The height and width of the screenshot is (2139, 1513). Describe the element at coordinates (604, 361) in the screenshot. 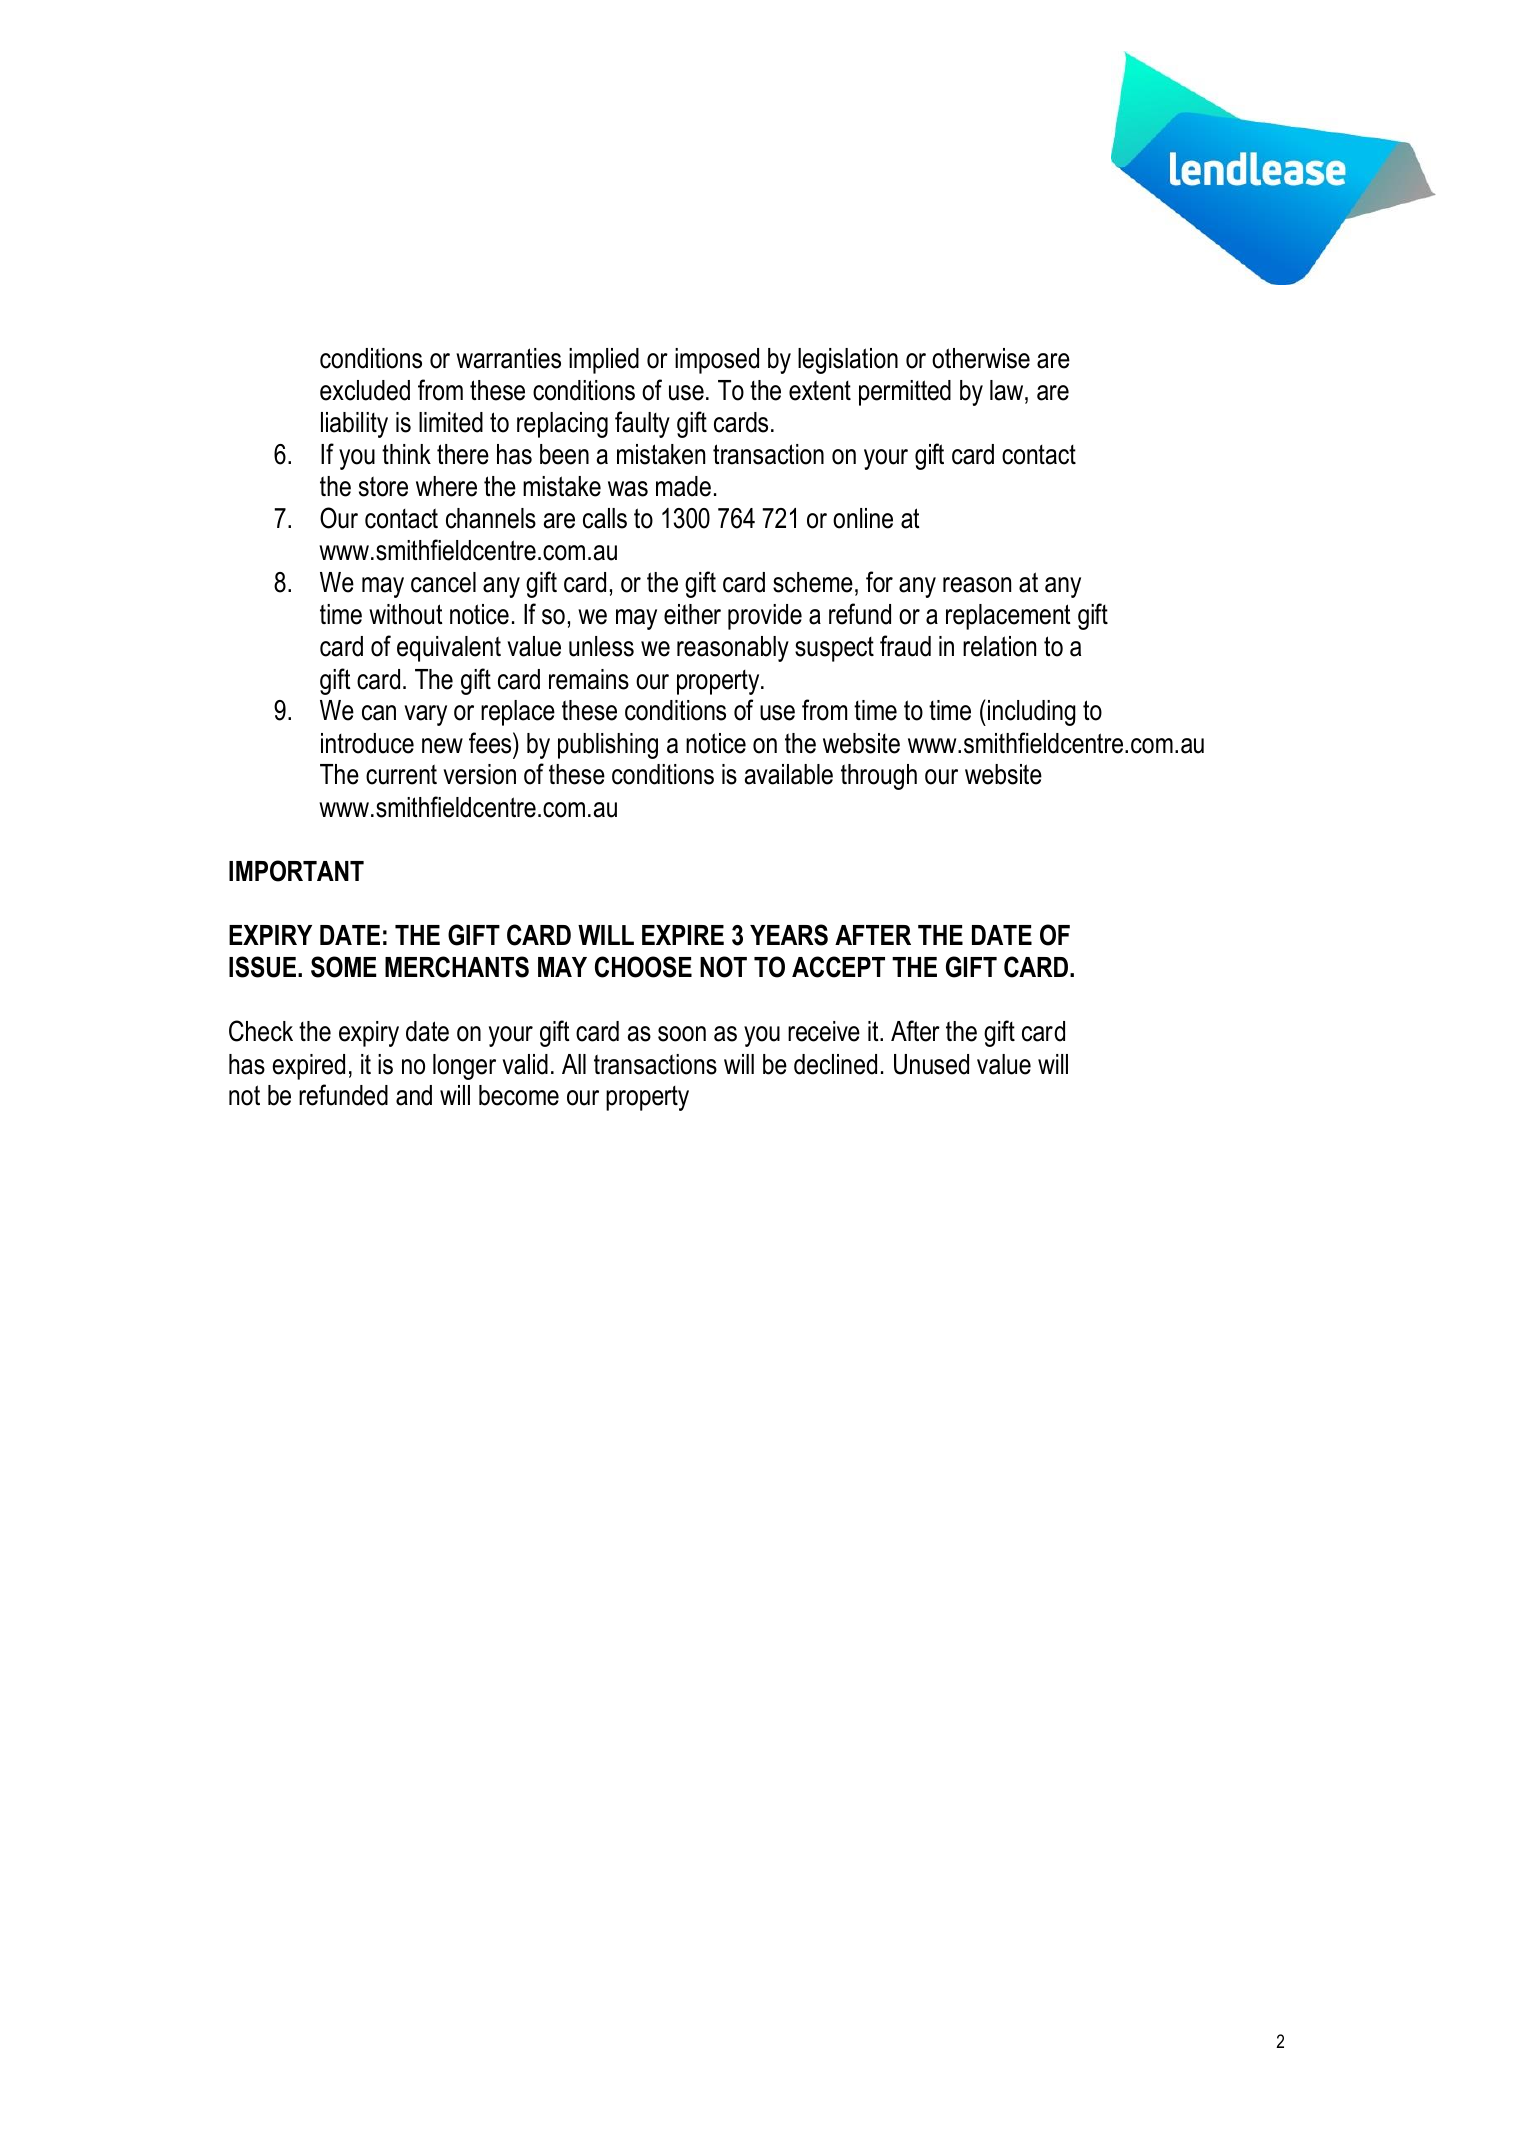

I see `implied` at that location.
